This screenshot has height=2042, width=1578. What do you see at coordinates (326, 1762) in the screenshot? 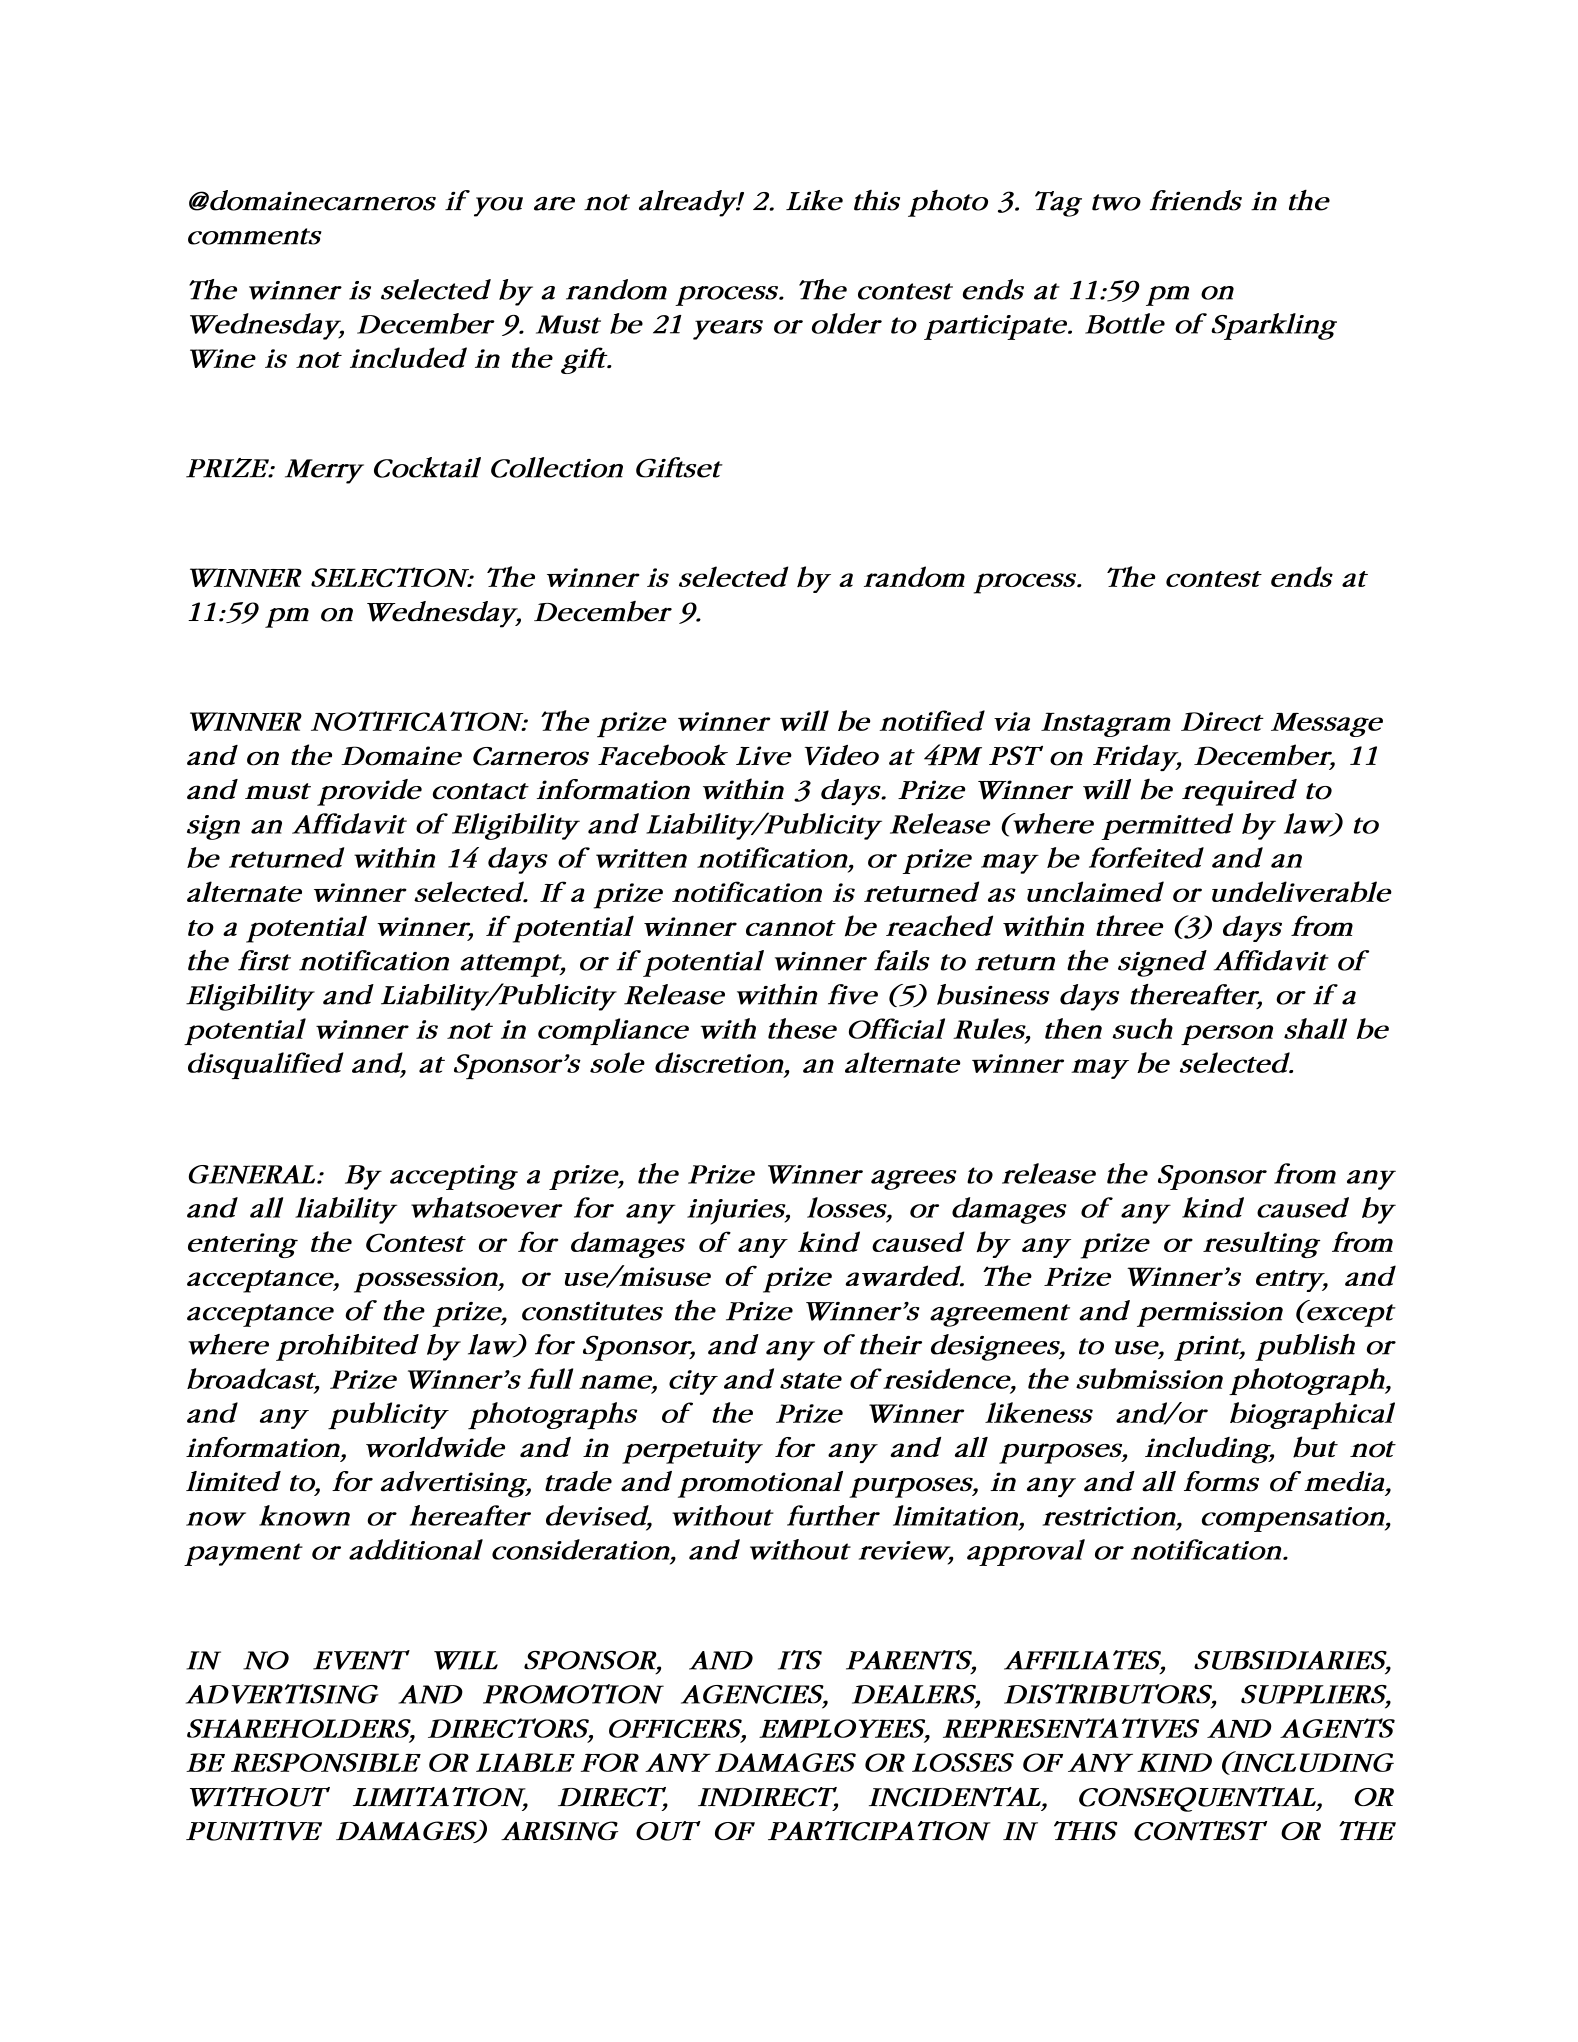
I see `RESPONSIBLE` at bounding box center [326, 1762].
